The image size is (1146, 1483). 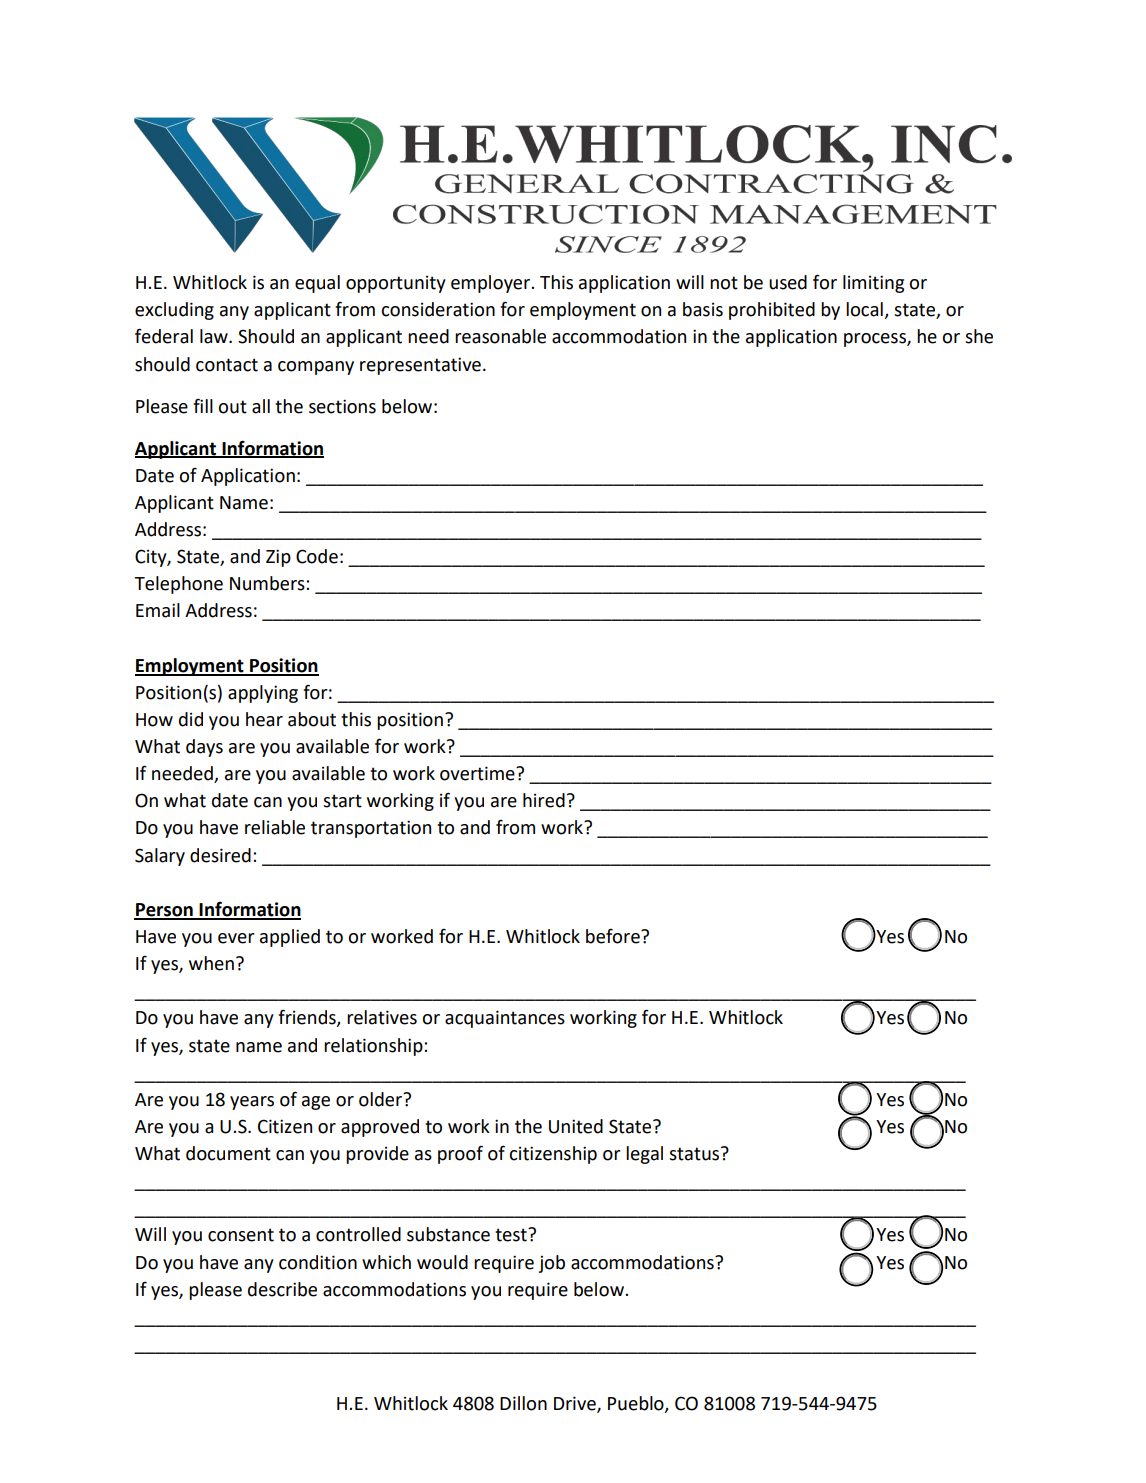 I want to click on local, so click(x=864, y=309).
